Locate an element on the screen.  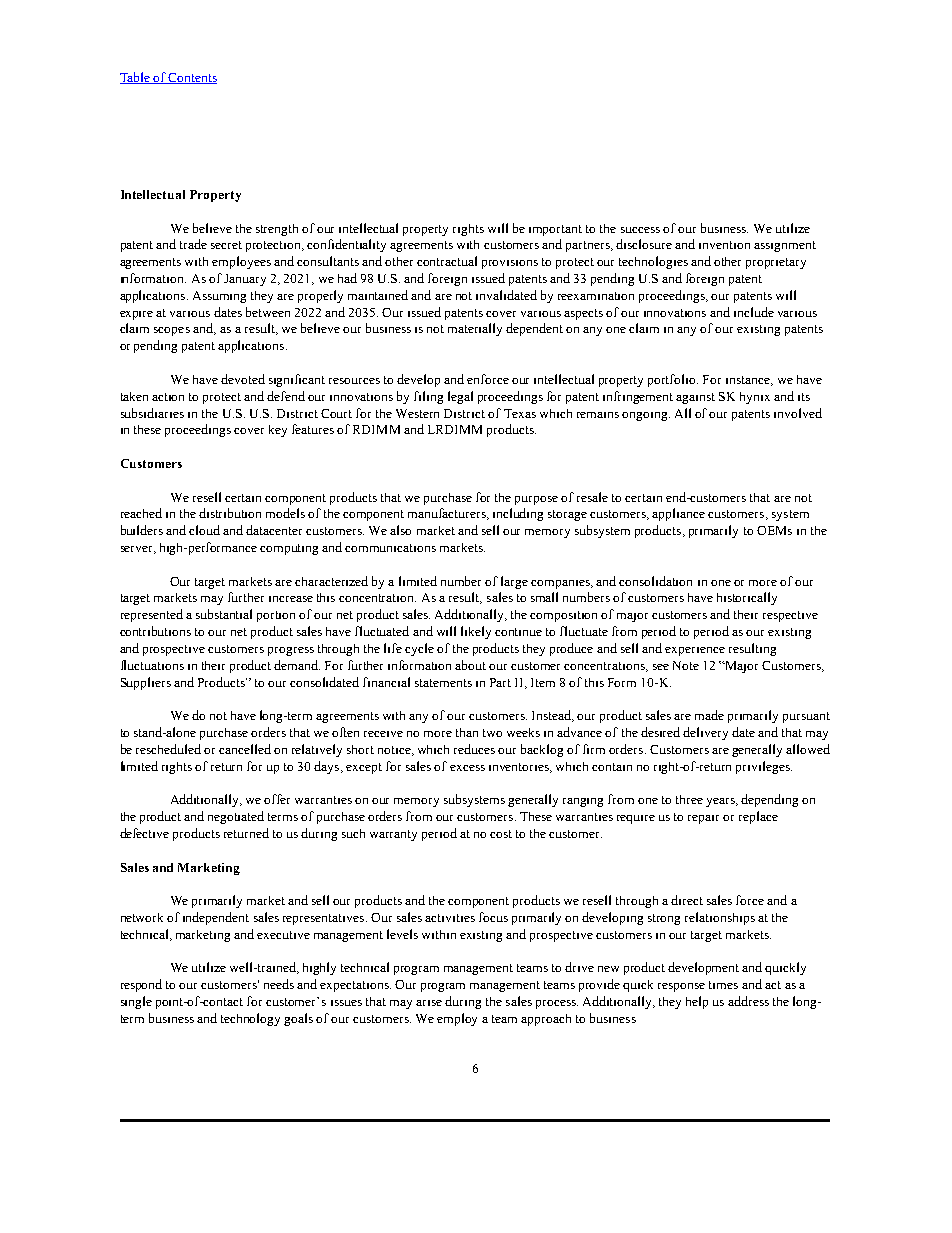
technology is located at coordinates (250, 1019).
